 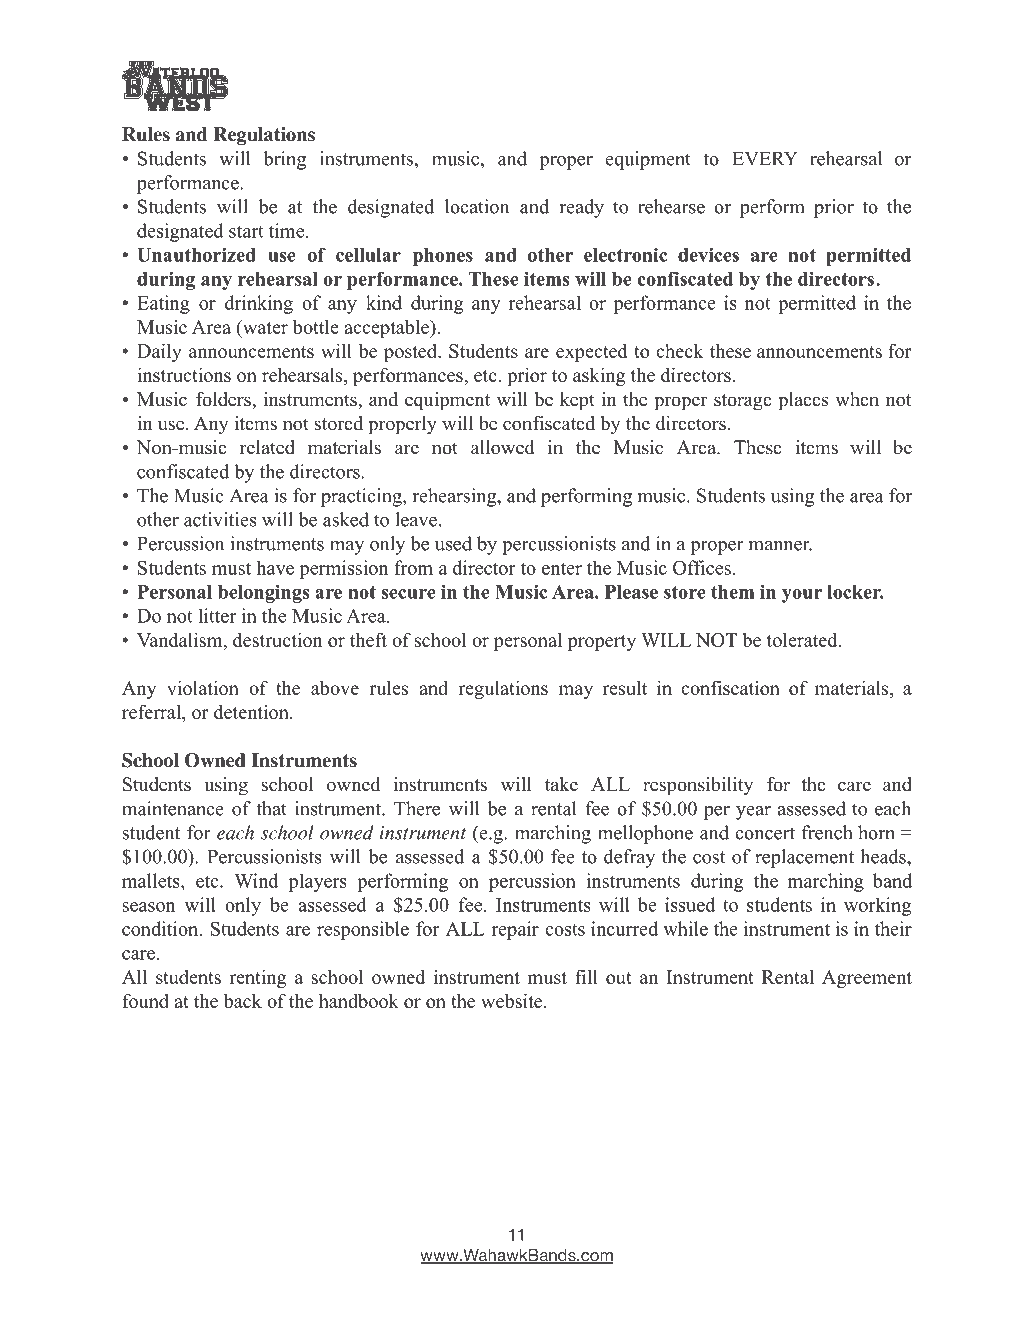 What do you see at coordinates (624, 687) in the document?
I see `result` at bounding box center [624, 687].
